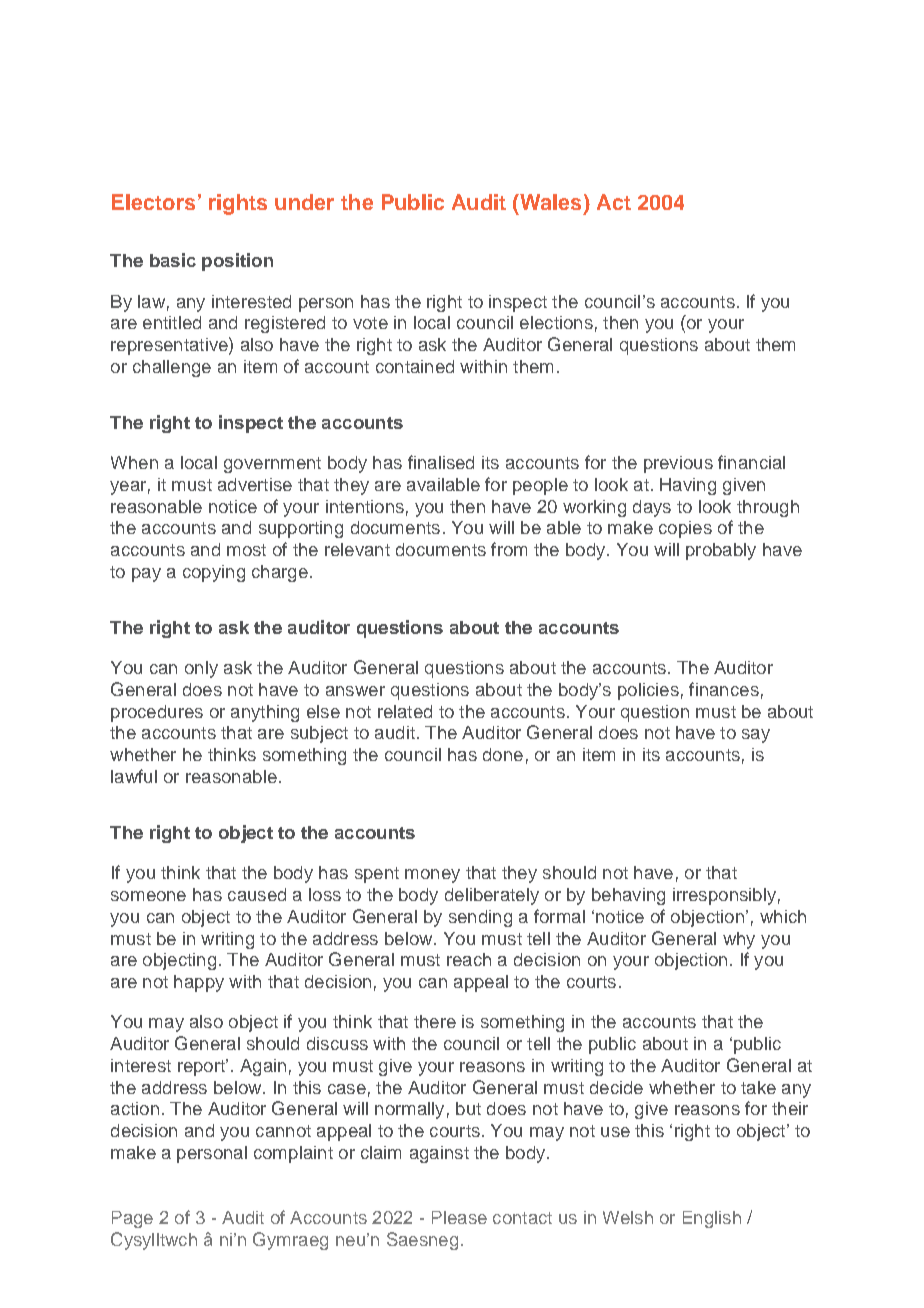 Image resolution: width=924 pixels, height=1308 pixels. What do you see at coordinates (549, 202) in the image?
I see `Wales` at bounding box center [549, 202].
